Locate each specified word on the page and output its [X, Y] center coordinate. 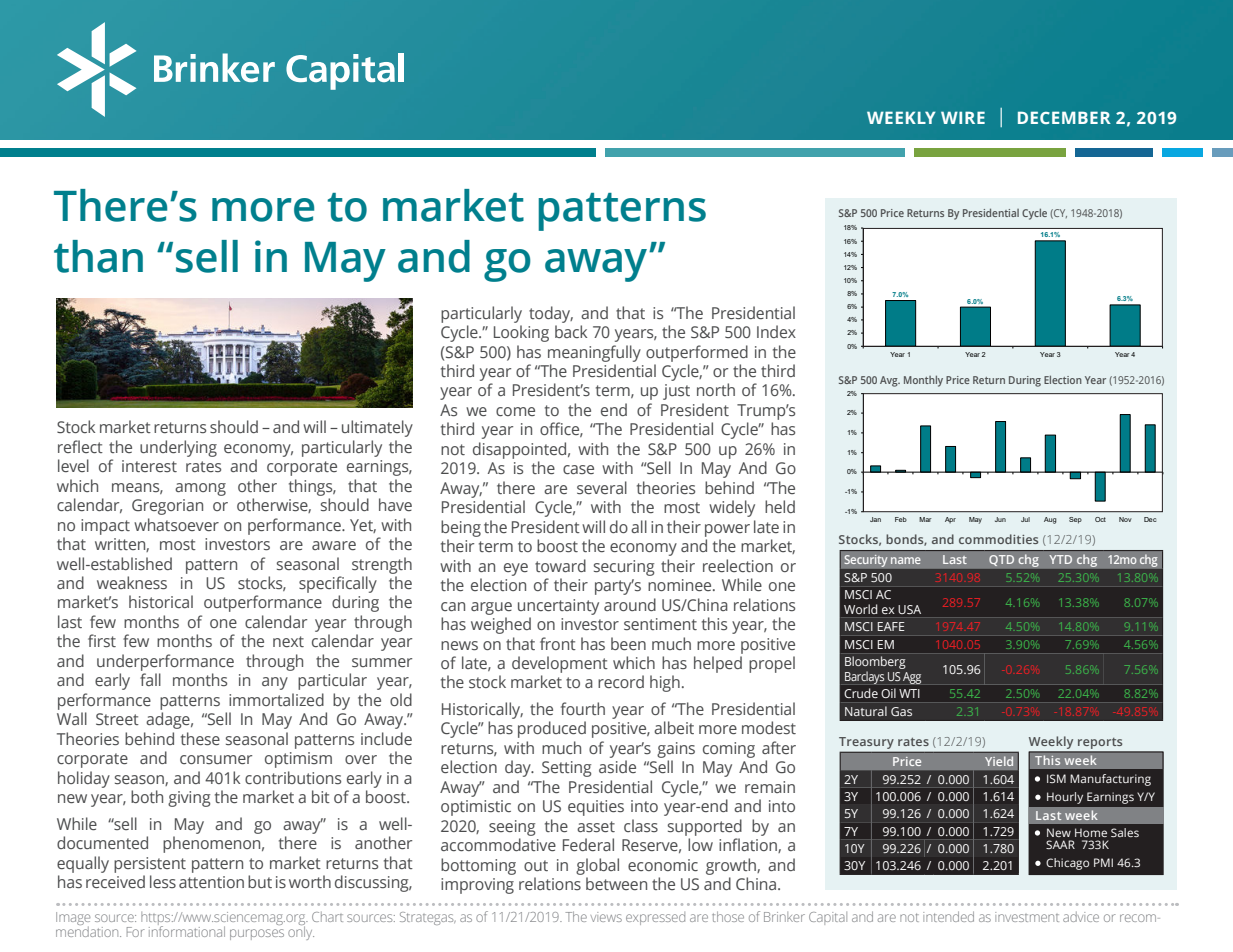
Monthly [923, 381]
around [630, 604]
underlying [178, 448]
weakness [132, 582]
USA [909, 609]
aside [617, 766]
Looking [521, 333]
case [578, 469]
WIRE [963, 117]
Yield [999, 761]
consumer [216, 759]
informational [187, 930]
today [551, 314]
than [98, 256]
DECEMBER [1064, 117]
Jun [1000, 519]
